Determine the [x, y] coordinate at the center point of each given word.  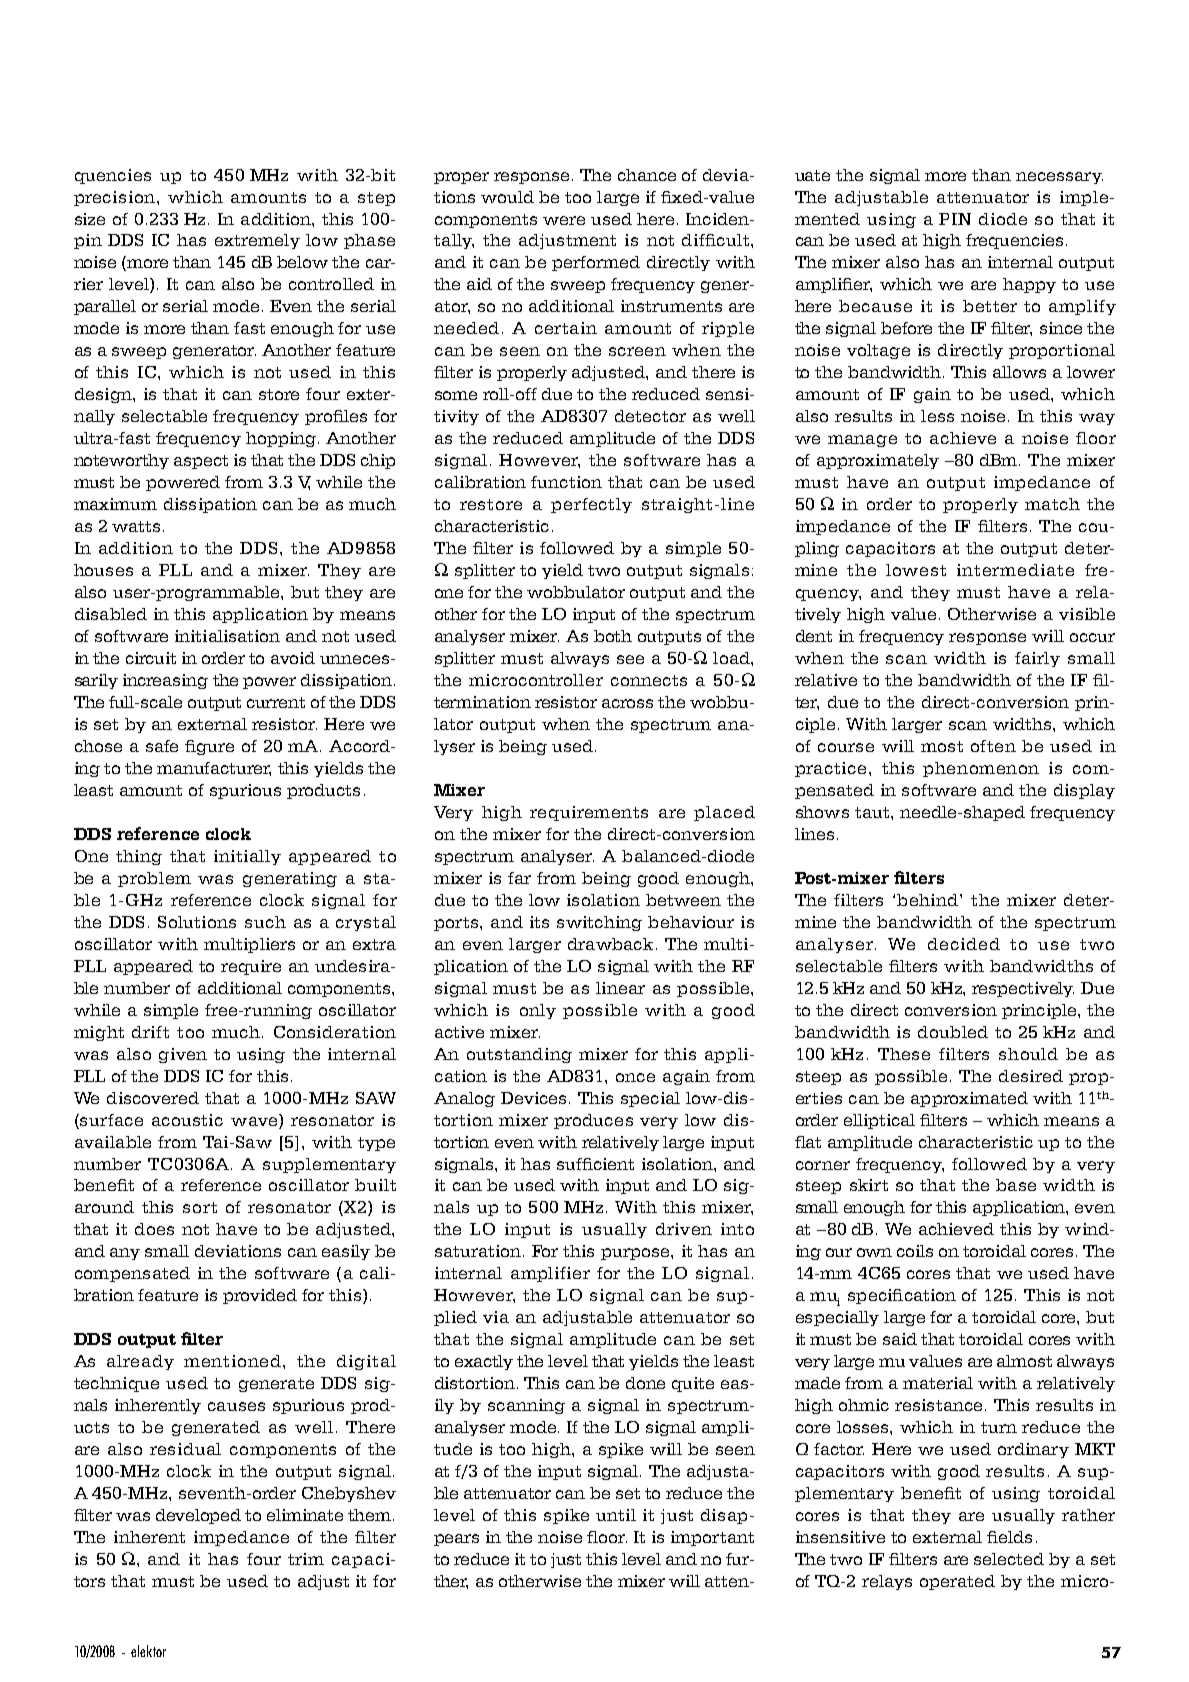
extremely [257, 241]
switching [599, 923]
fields [1009, 1537]
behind [929, 900]
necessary [1059, 178]
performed [596, 263]
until [616, 1515]
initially [247, 857]
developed [198, 1516]
